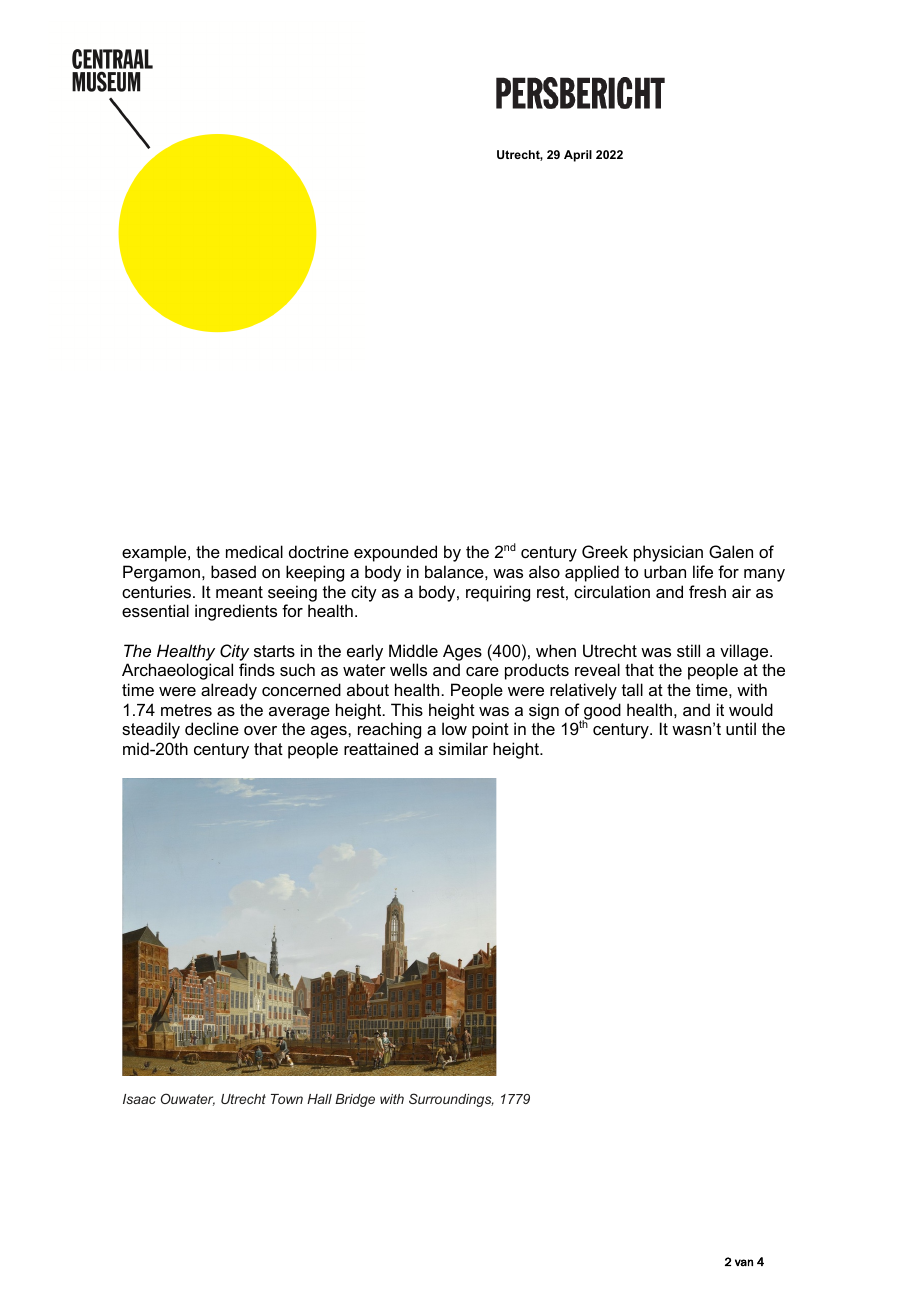  Describe the element at coordinates (454, 728) in the document. I see `low` at that location.
